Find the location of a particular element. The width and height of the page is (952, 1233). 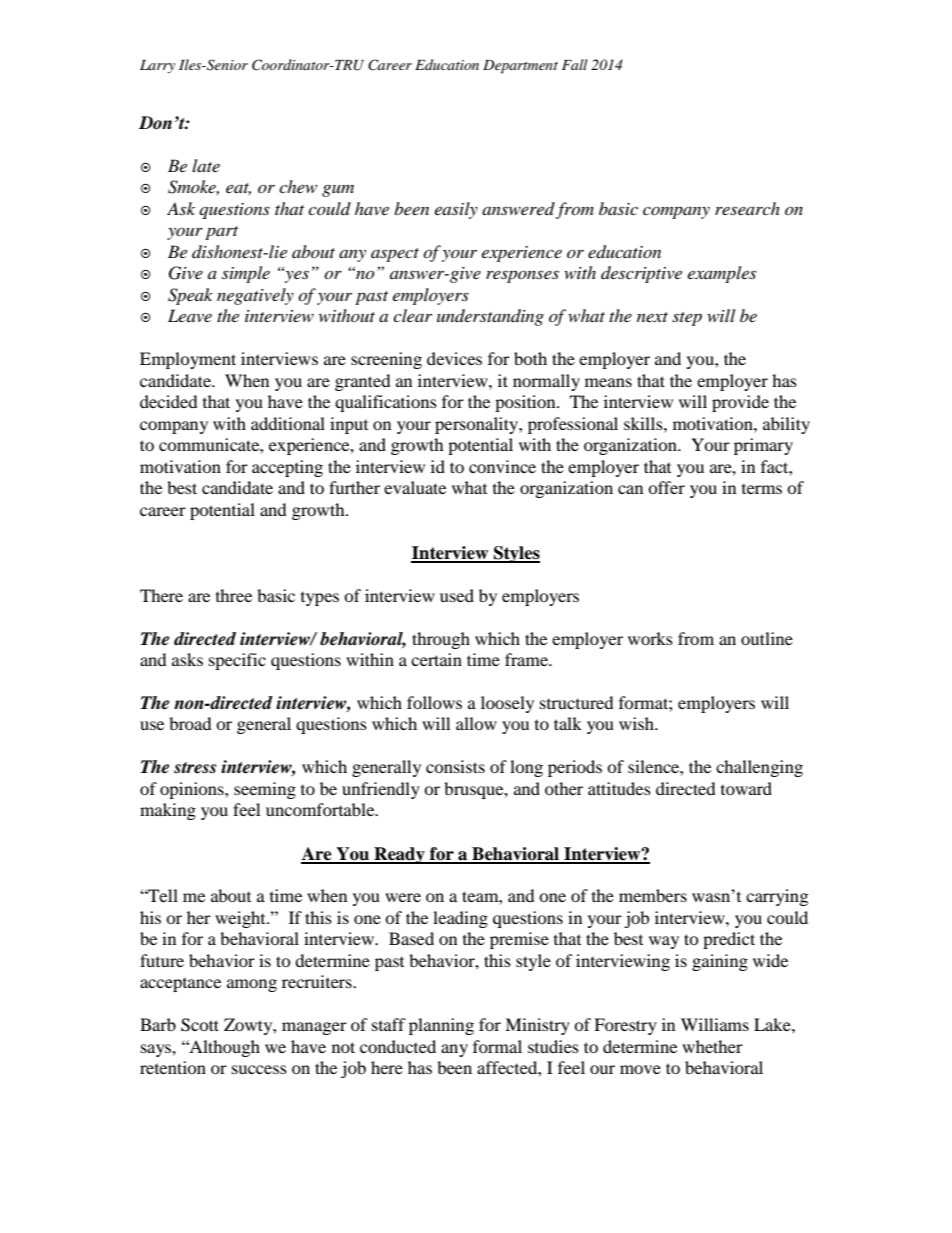

Larry is located at coordinates (157, 66).
